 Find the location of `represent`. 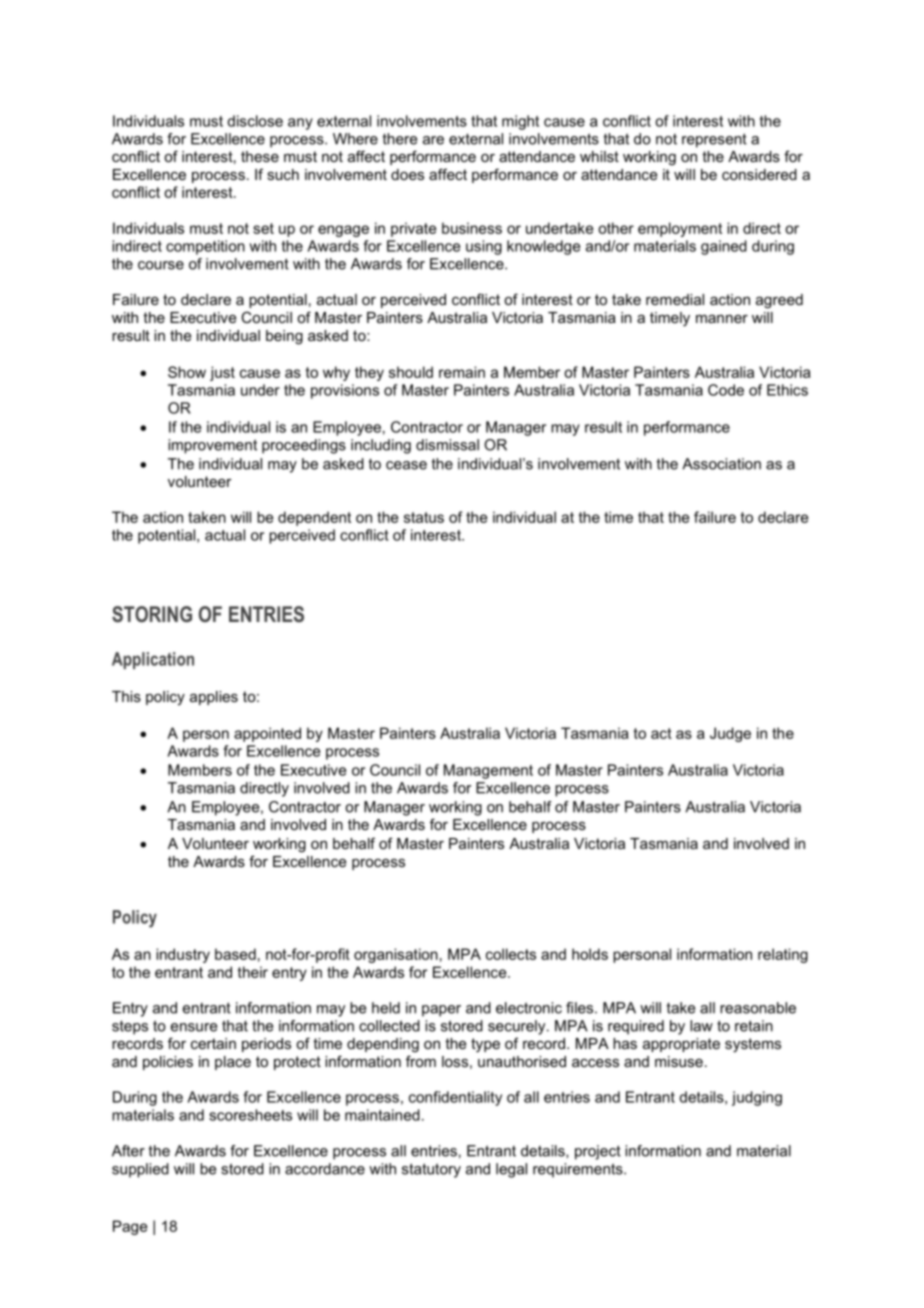

represent is located at coordinates (714, 140).
